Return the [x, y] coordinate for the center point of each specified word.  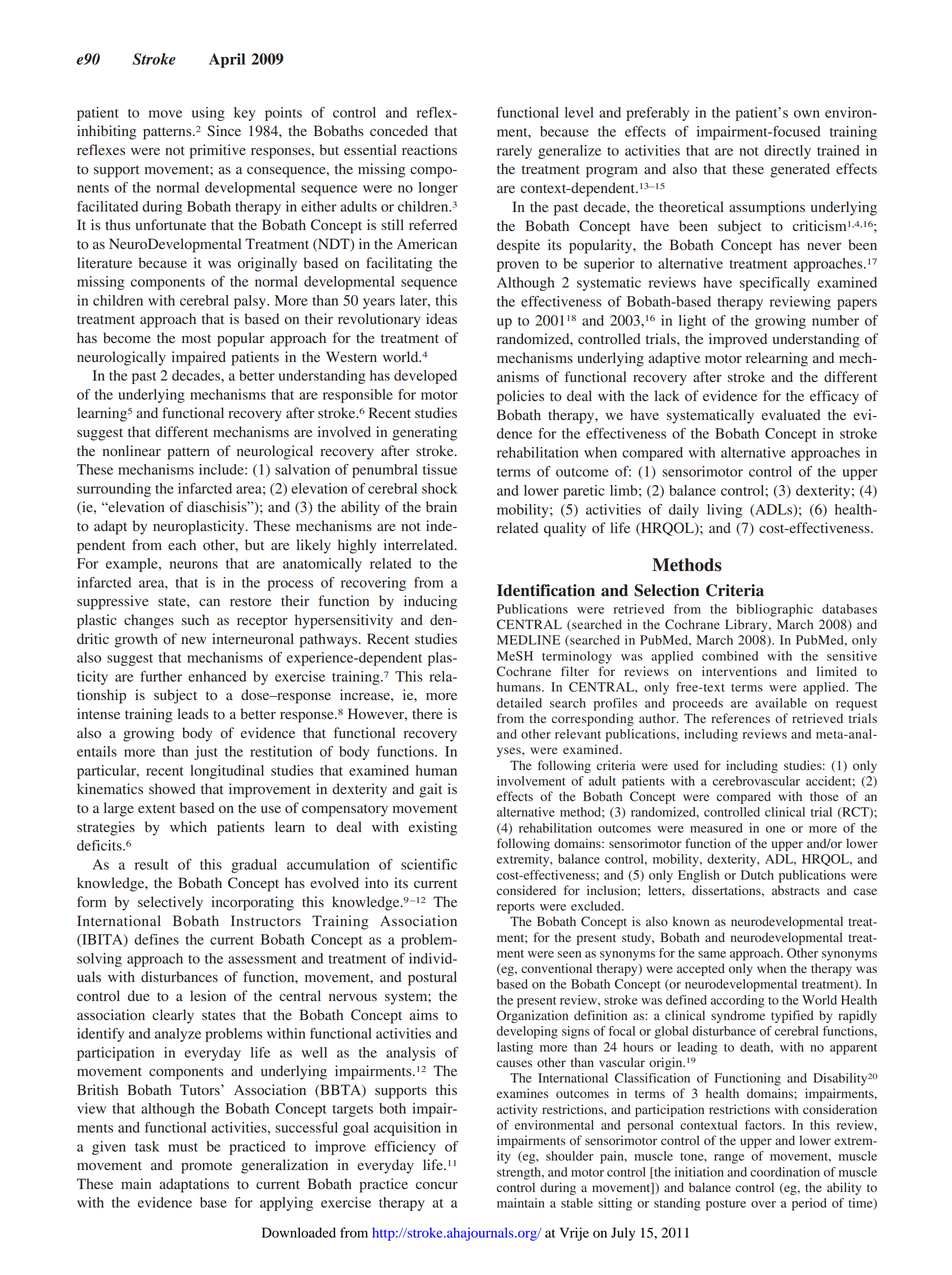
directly [787, 152]
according [738, 1001]
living [724, 511]
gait [430, 790]
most [196, 339]
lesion [208, 995]
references [740, 718]
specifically [775, 284]
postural [432, 978]
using [208, 114]
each [182, 544]
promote [206, 1167]
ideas [441, 319]
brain [441, 507]
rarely [514, 152]
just [206, 753]
